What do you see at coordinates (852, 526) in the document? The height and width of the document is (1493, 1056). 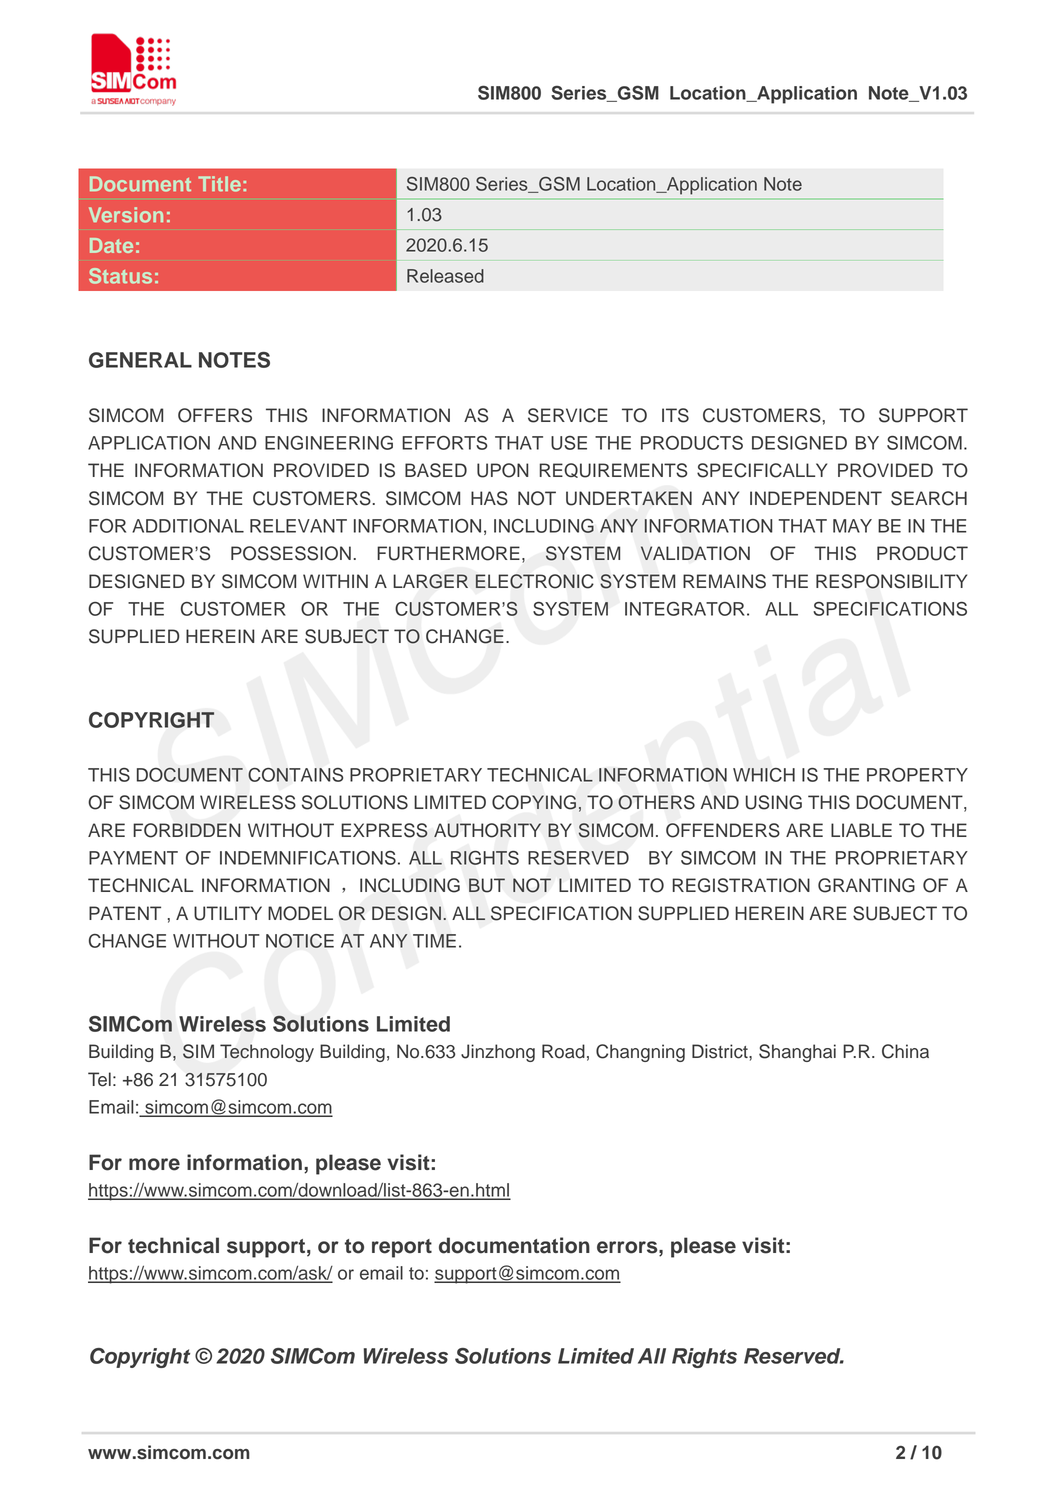 I see `MAY` at bounding box center [852, 526].
